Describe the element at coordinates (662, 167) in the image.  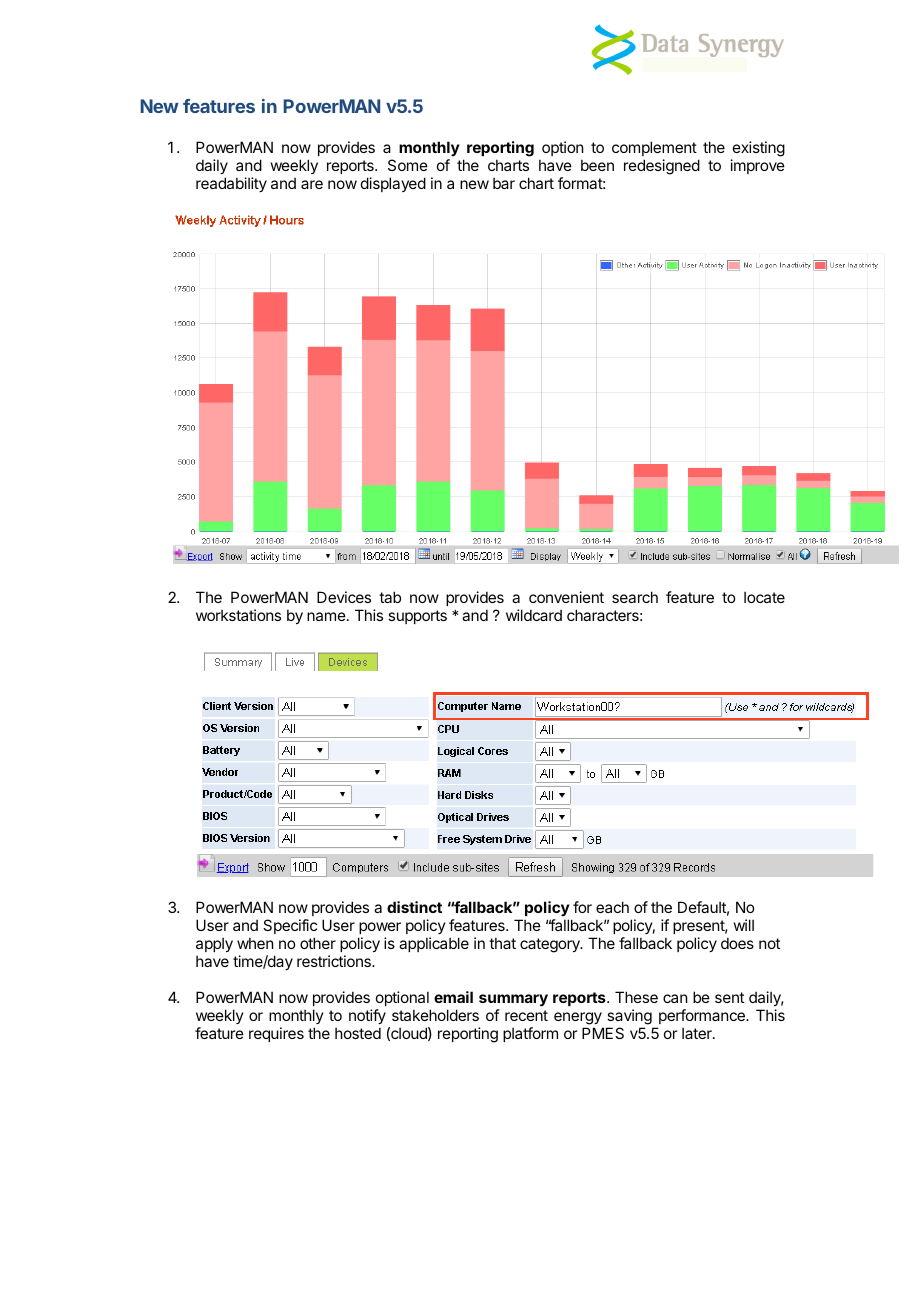
I see `redesigned` at that location.
